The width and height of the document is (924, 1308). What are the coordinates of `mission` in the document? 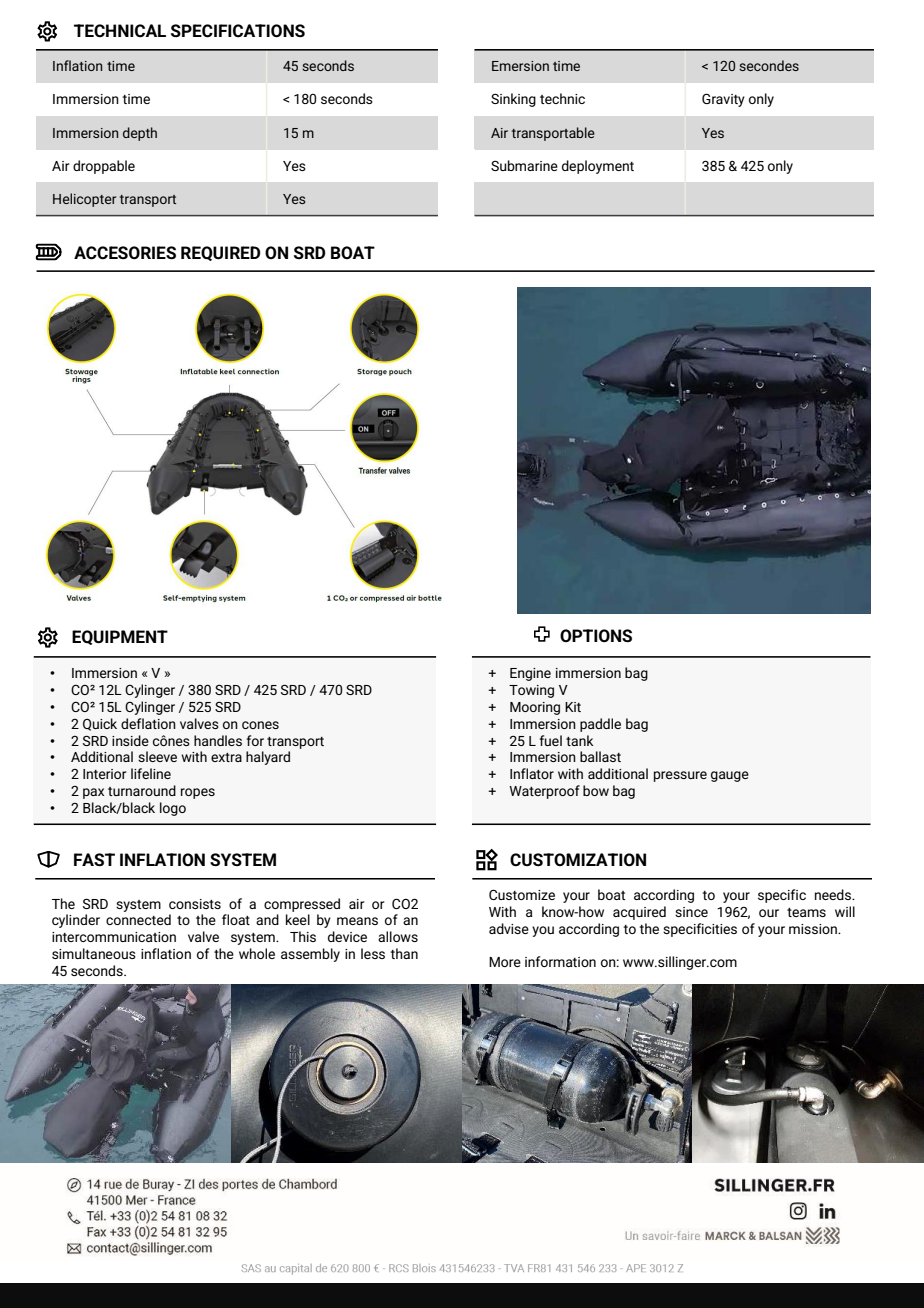 It's located at (814, 929).
